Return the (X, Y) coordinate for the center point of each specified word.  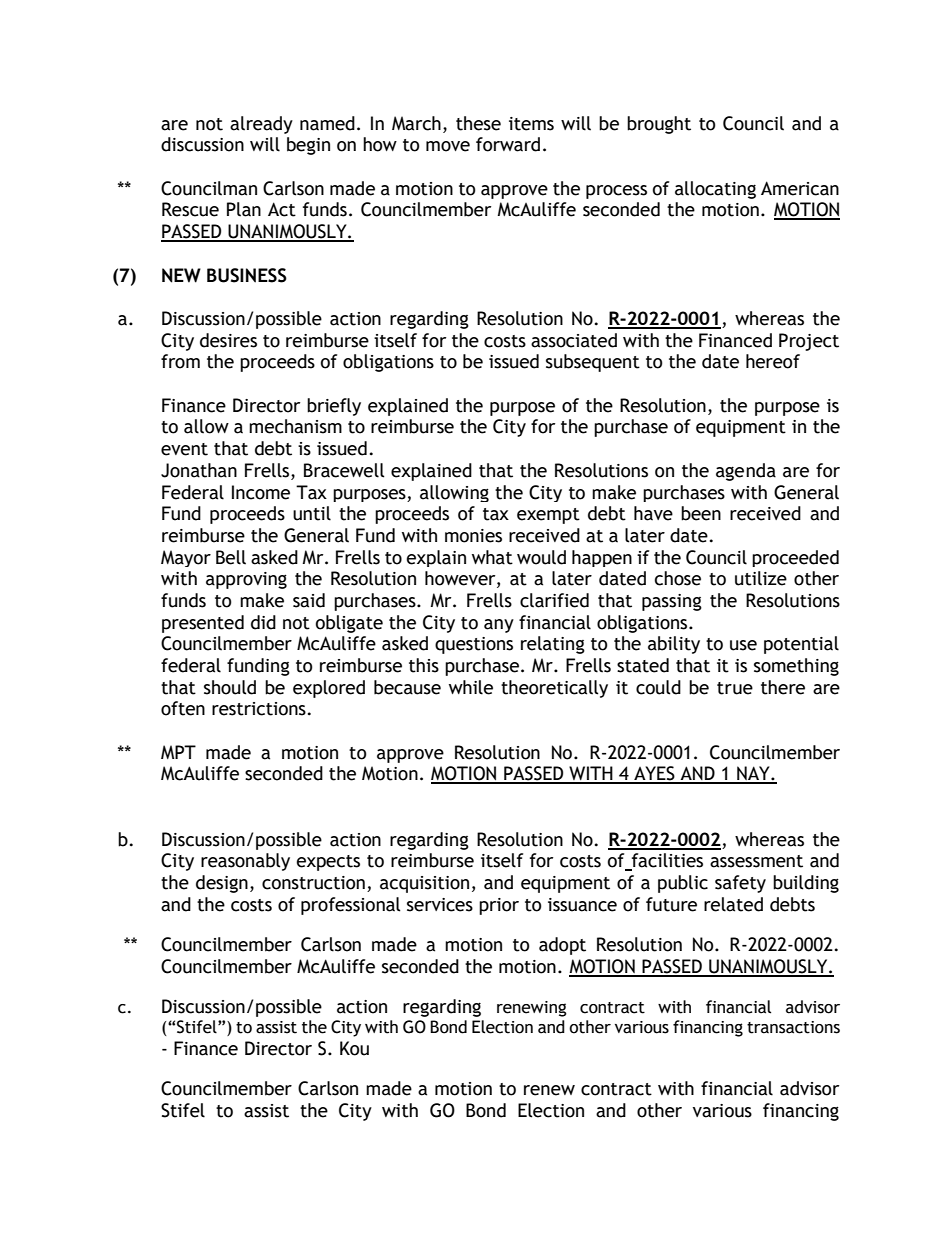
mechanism (295, 426)
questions (474, 645)
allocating (715, 190)
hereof (773, 361)
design (222, 884)
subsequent (593, 363)
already (261, 125)
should (230, 687)
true (735, 688)
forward (508, 144)
